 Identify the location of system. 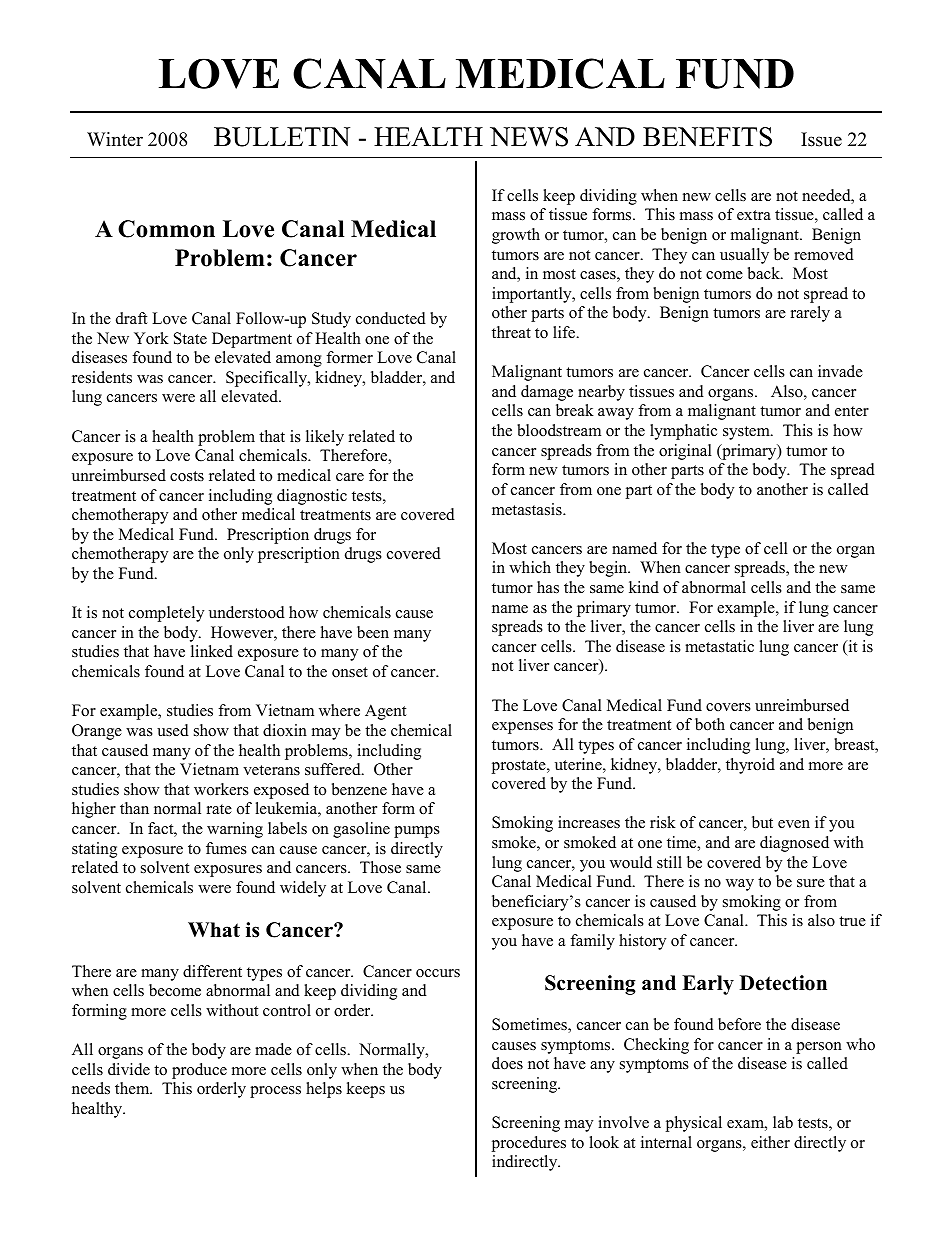
(747, 433).
